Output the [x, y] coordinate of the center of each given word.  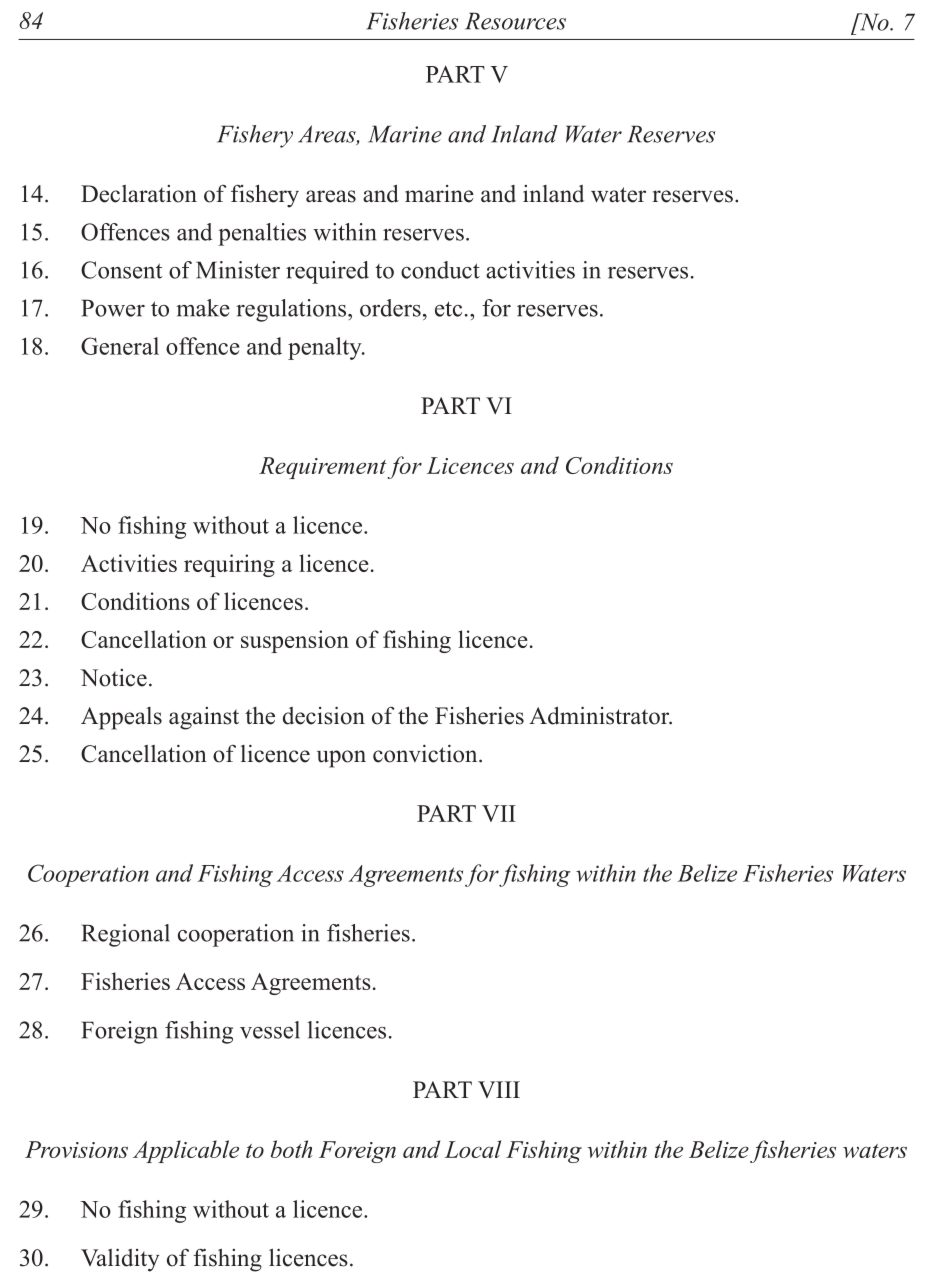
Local [473, 1149]
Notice [113, 678]
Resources [515, 21]
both [291, 1149]
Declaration [139, 194]
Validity [120, 1260]
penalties [262, 234]
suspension [295, 641]
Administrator [600, 715]
